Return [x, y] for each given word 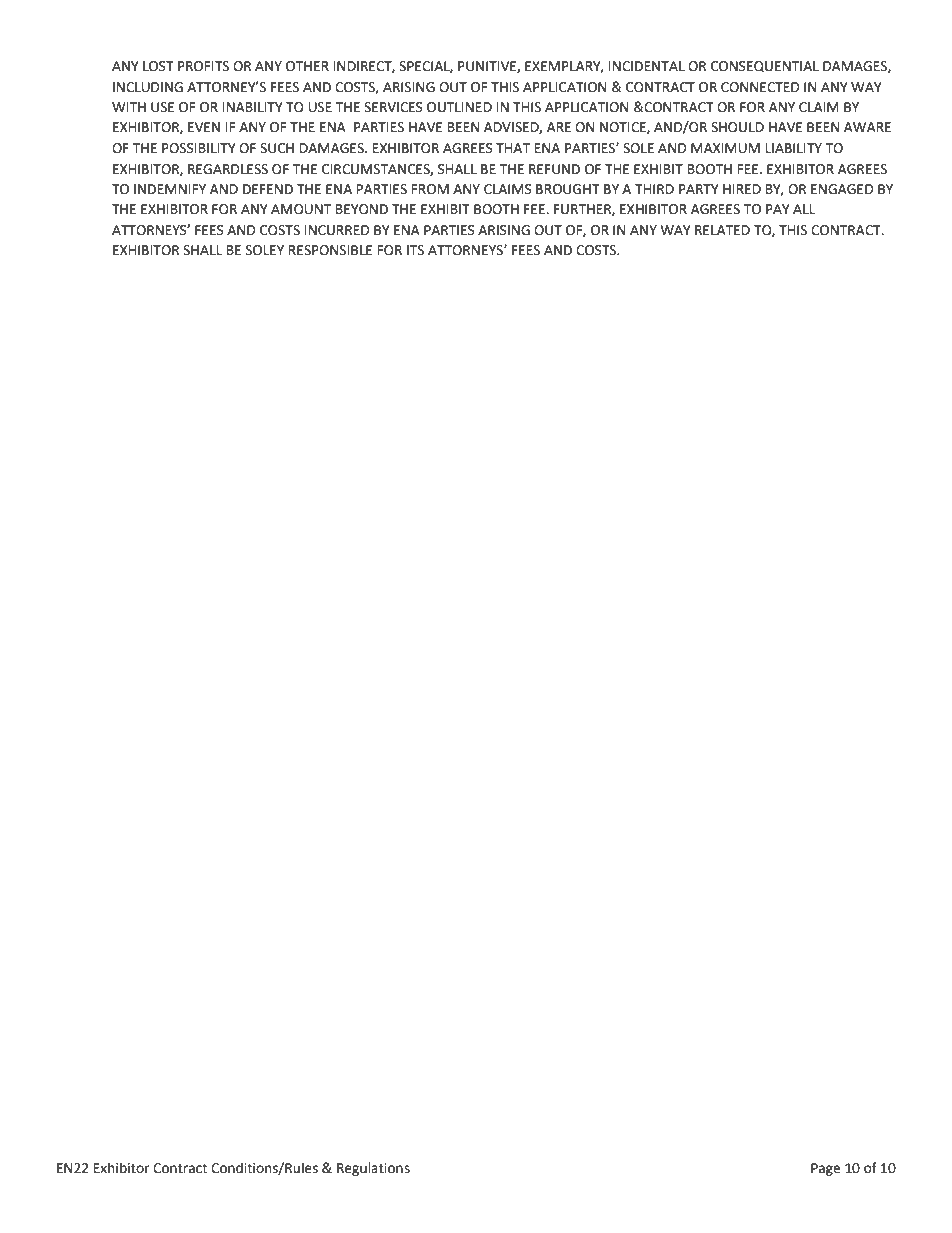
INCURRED [337, 230]
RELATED [722, 230]
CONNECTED [760, 87]
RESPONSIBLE [330, 250]
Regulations [373, 1169]
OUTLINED [459, 107]
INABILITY [253, 107]
